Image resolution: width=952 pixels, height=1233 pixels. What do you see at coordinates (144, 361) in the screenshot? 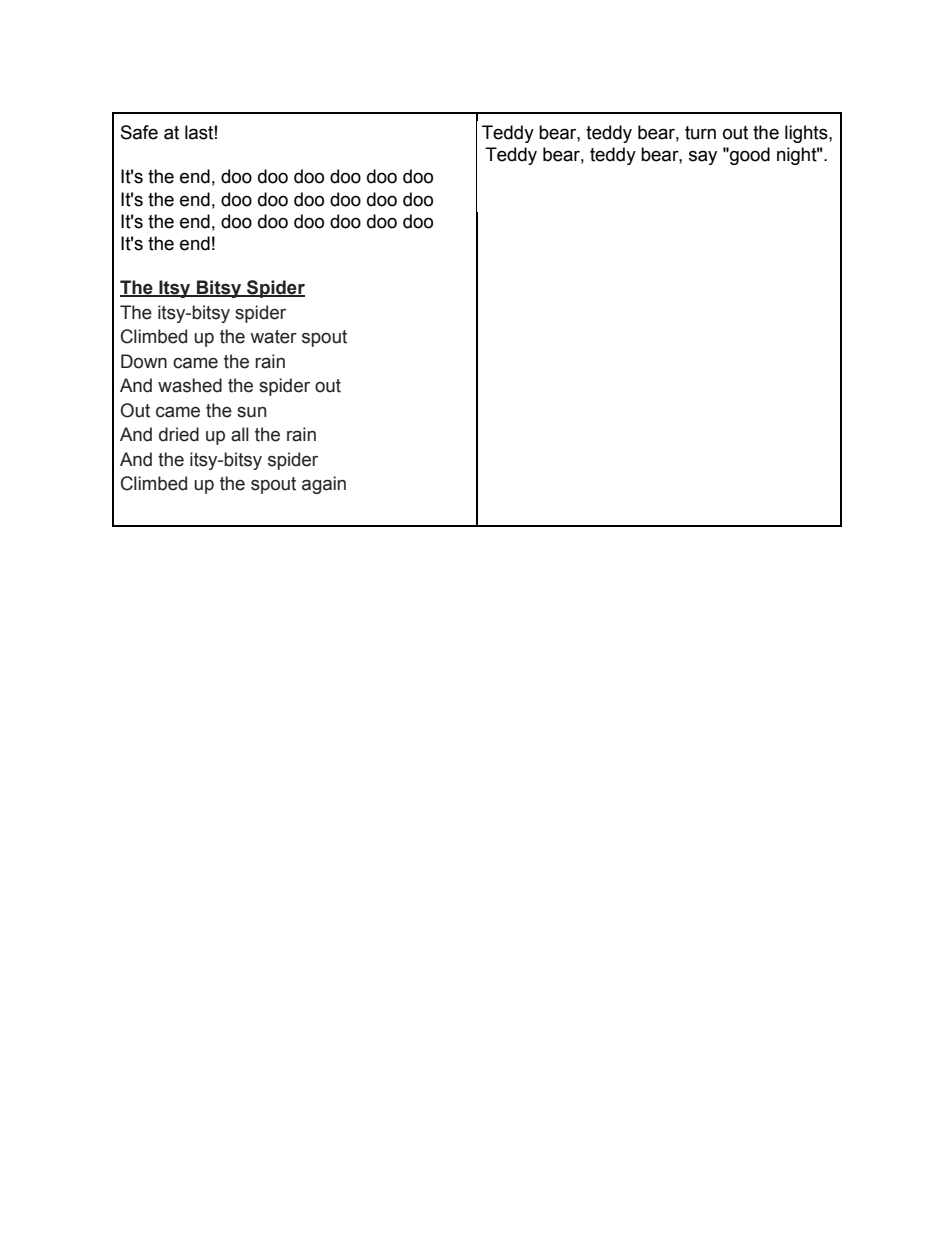
I see `Down` at bounding box center [144, 361].
